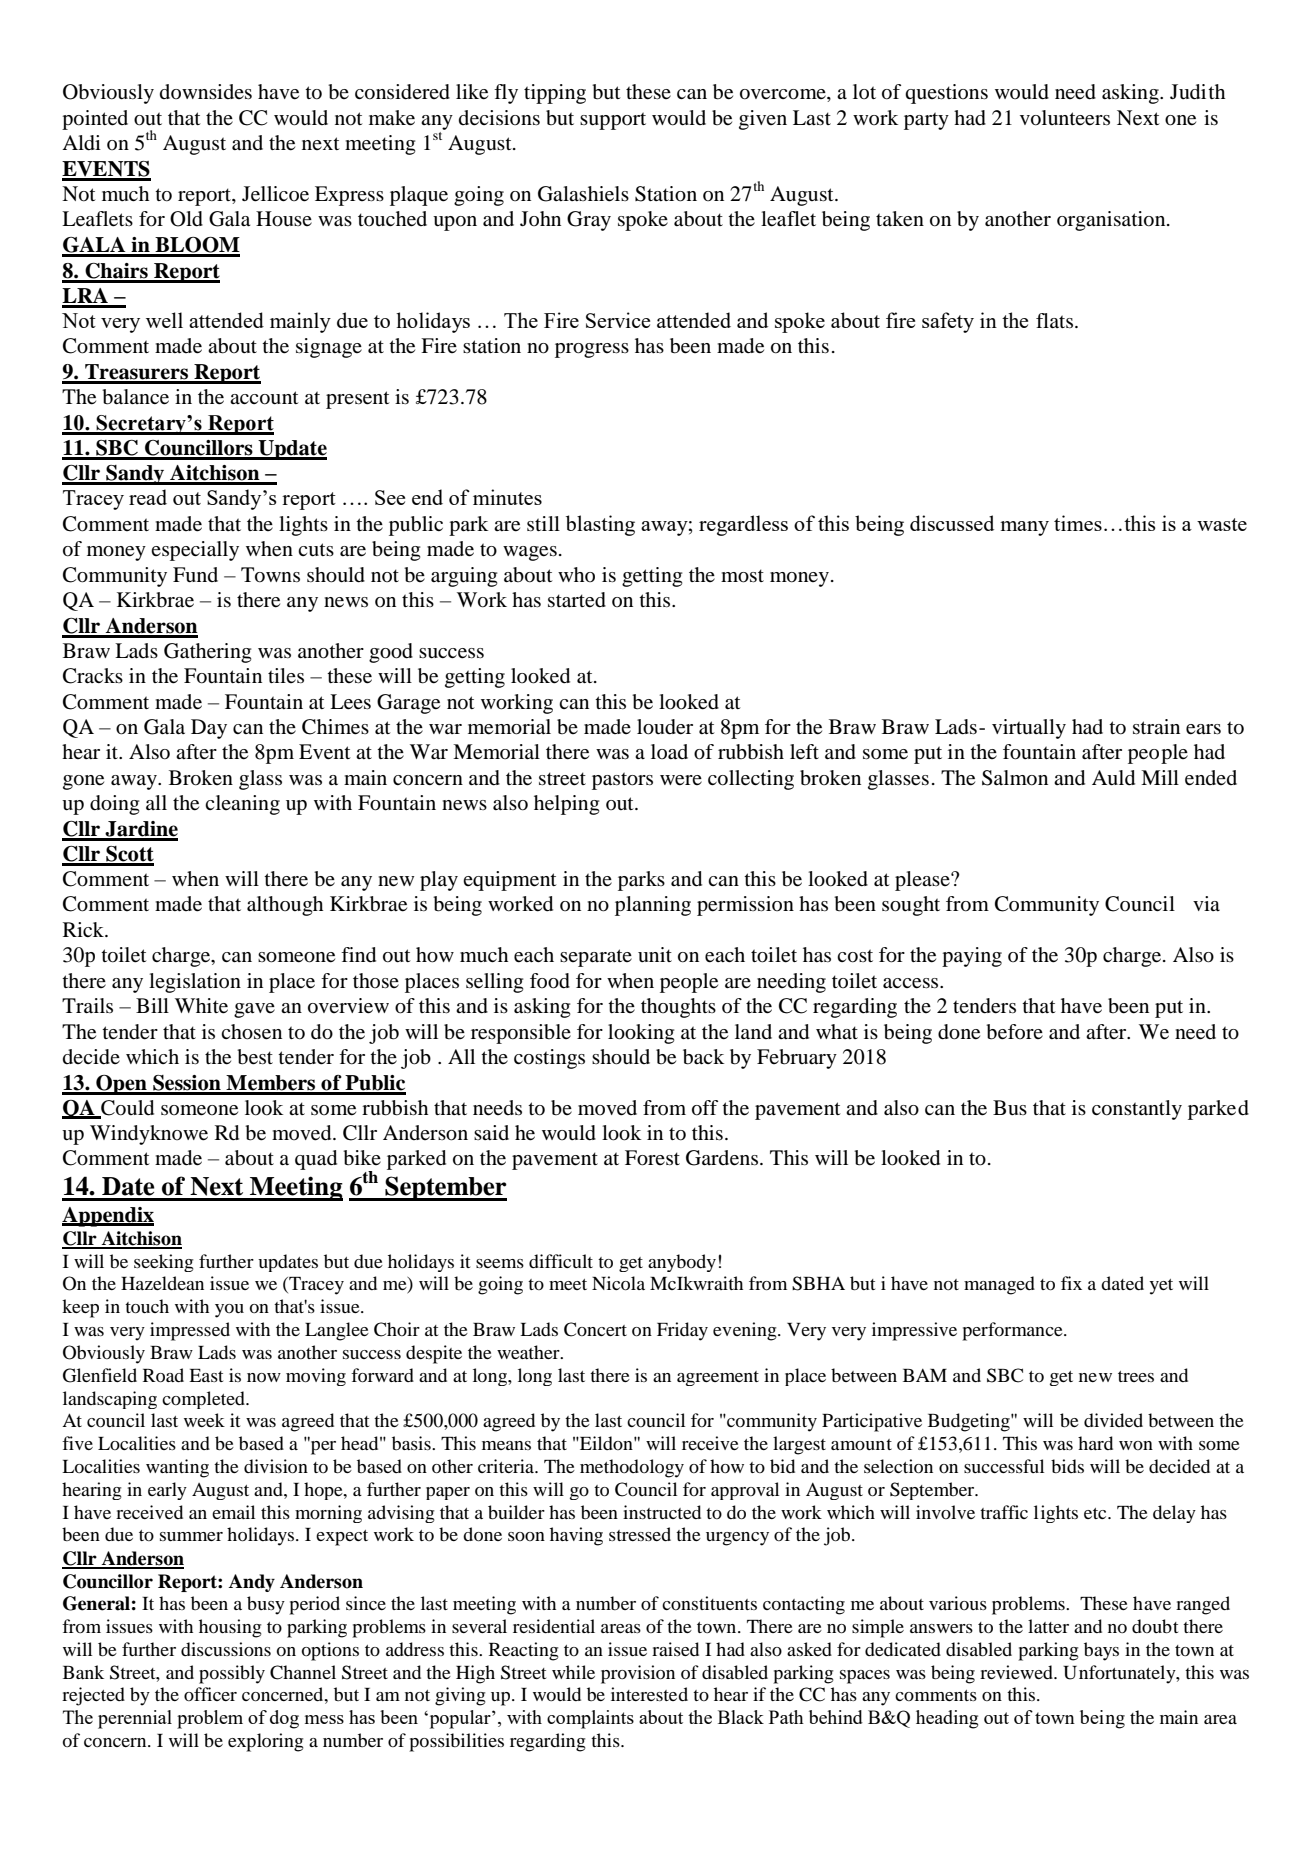 The image size is (1314, 1858). I want to click on although, so click(285, 906).
